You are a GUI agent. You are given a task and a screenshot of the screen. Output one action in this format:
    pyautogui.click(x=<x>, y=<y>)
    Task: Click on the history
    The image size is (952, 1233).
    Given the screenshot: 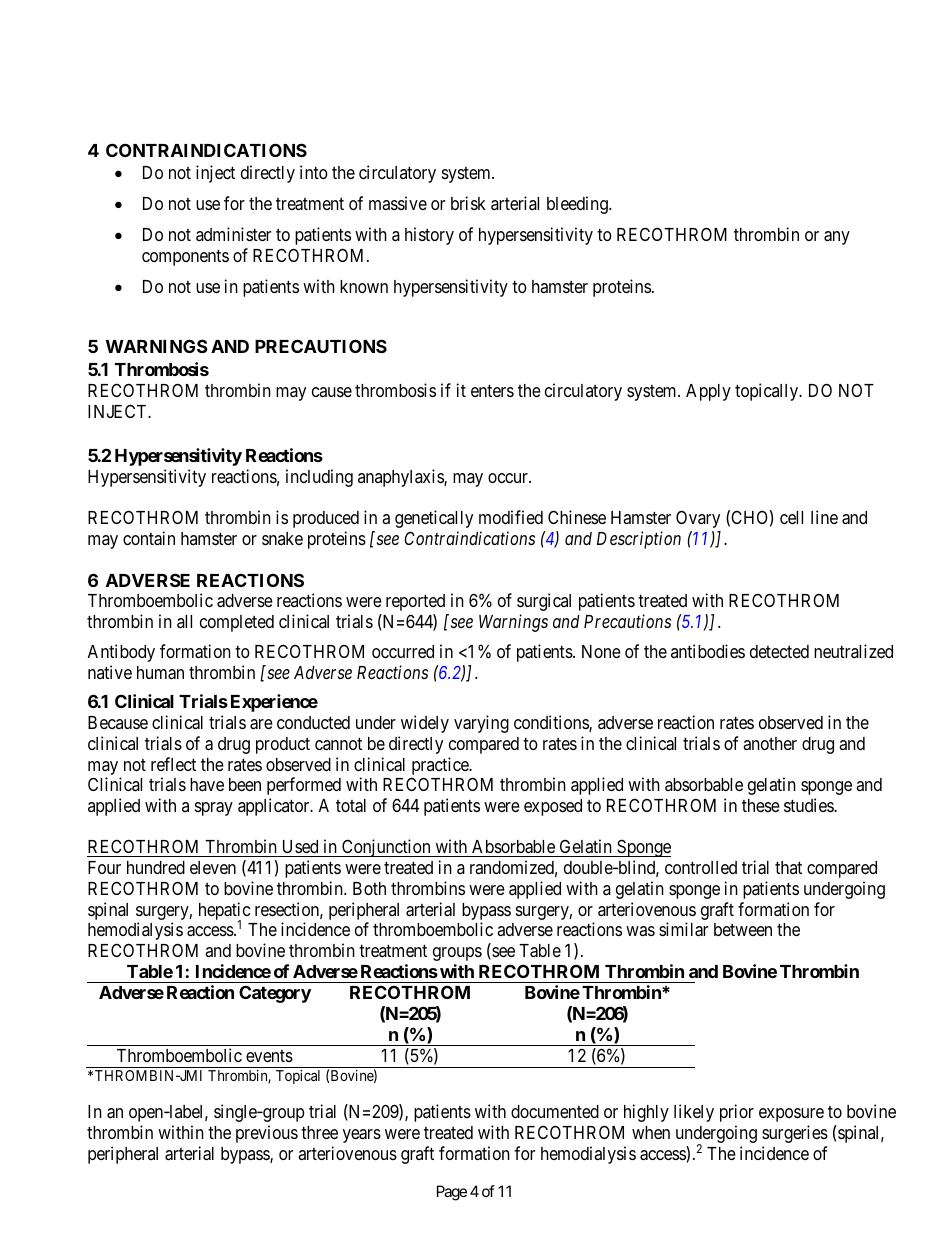 What is the action you would take?
    pyautogui.click(x=429, y=236)
